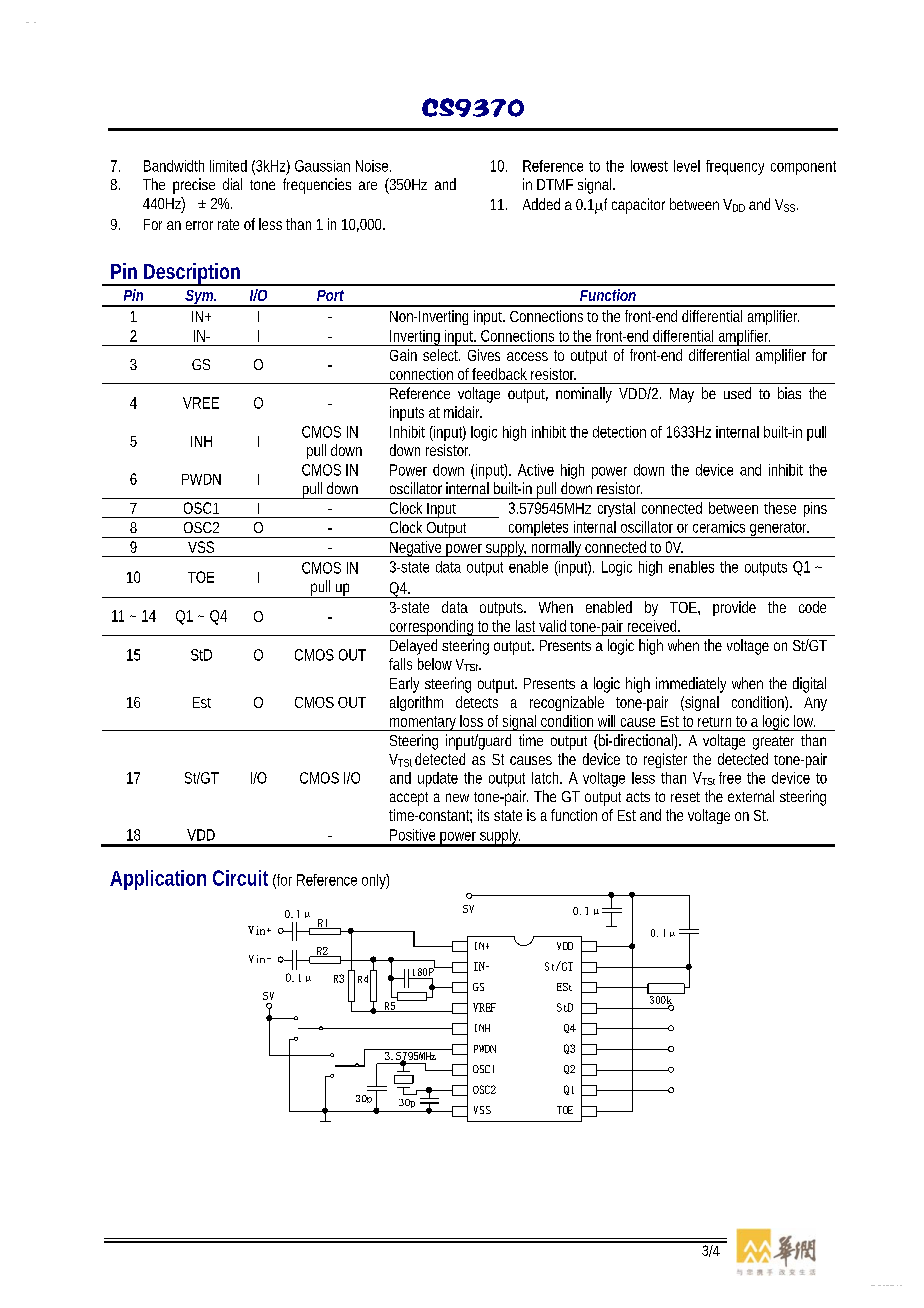  What do you see at coordinates (539, 529) in the image?
I see `completes` at bounding box center [539, 529].
